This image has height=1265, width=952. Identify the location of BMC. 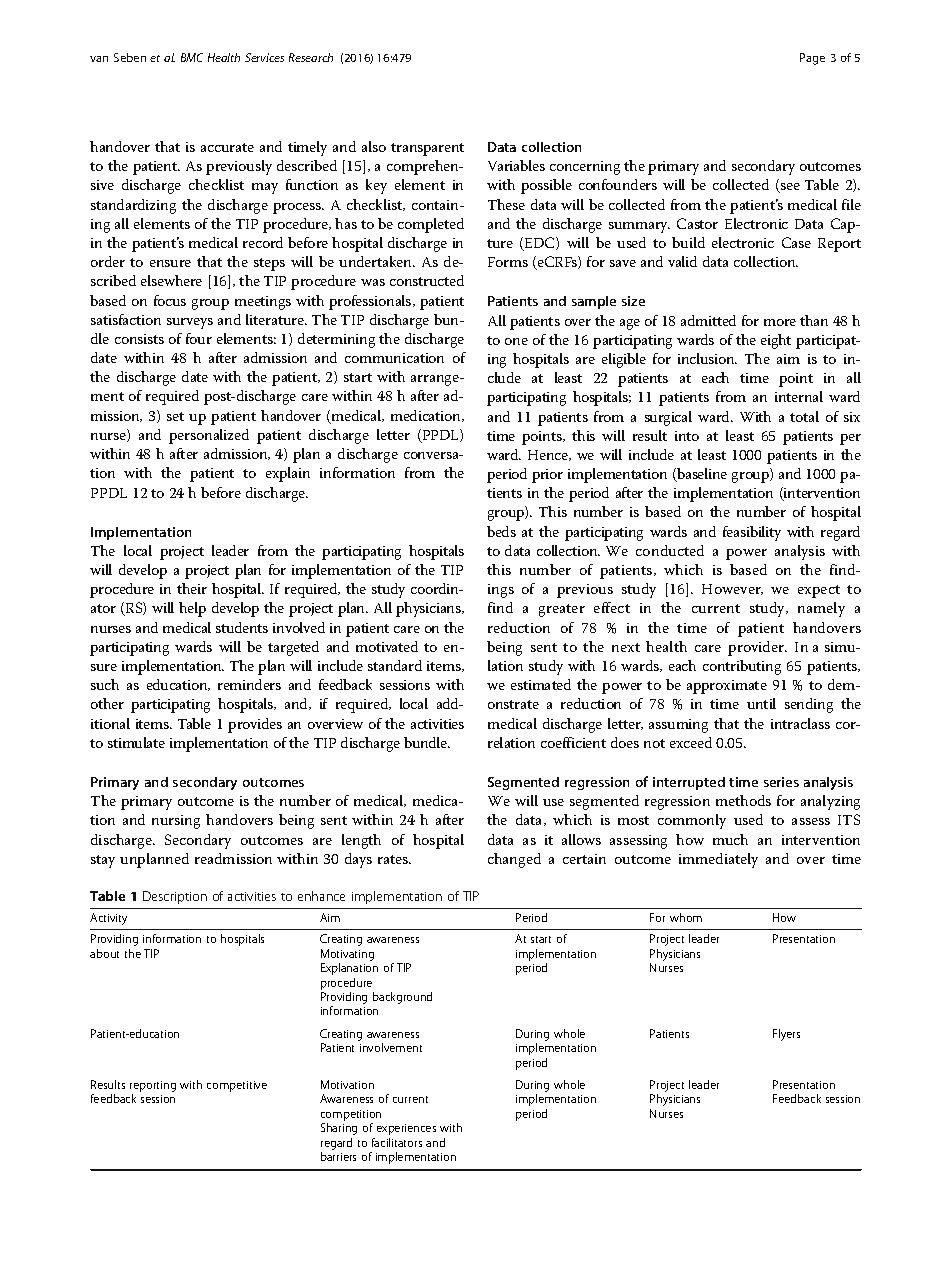
(192, 57).
